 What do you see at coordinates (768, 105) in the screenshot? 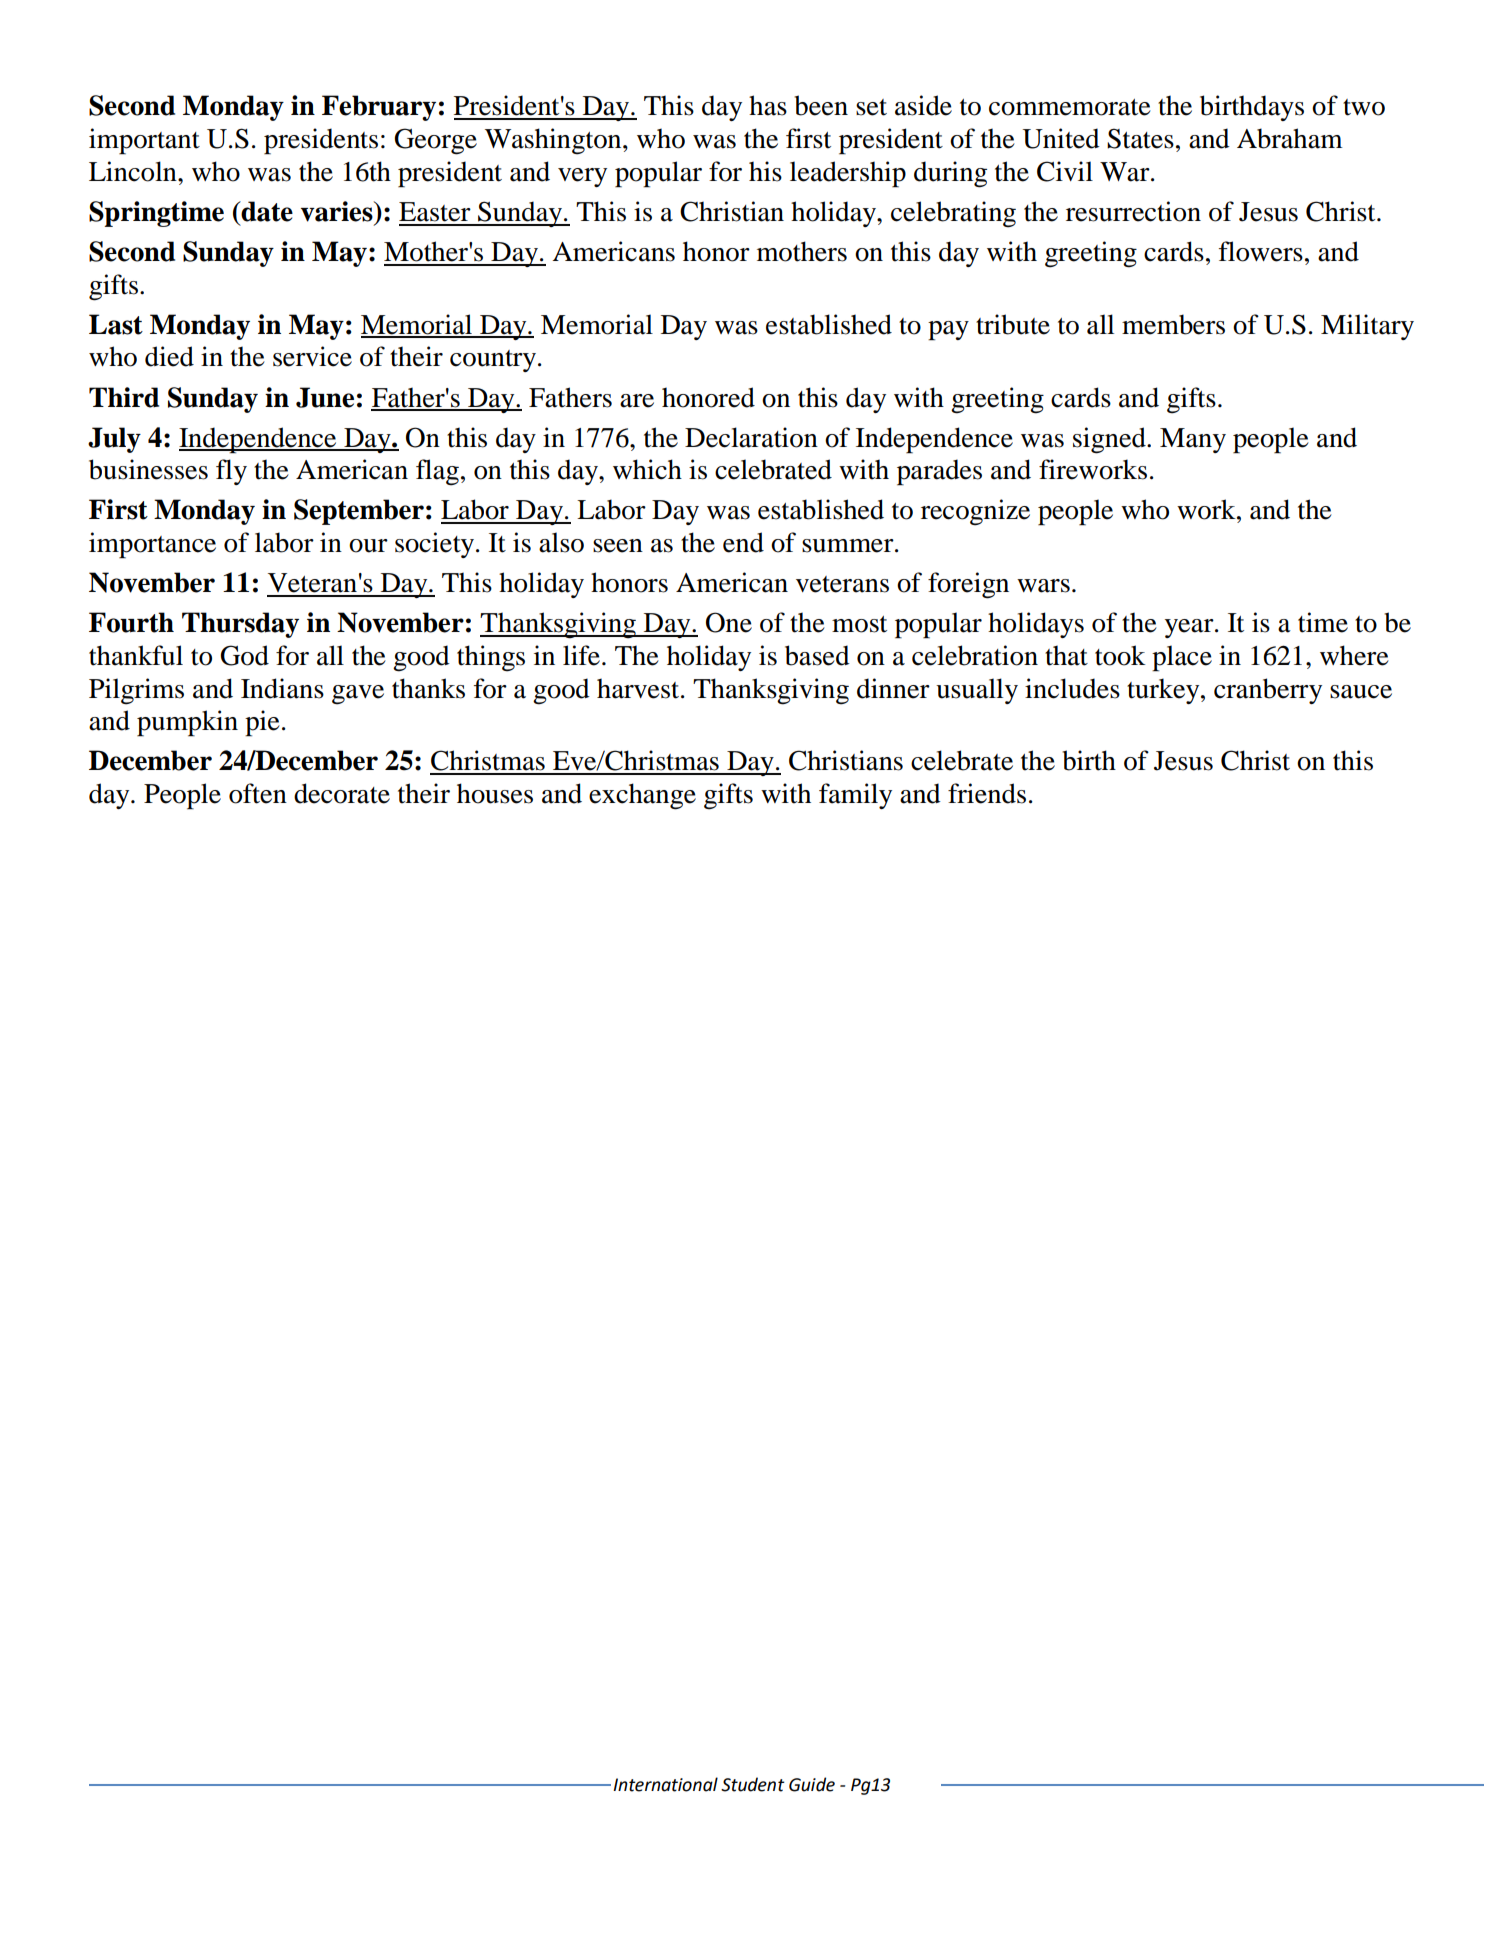
I see `has` at bounding box center [768, 105].
